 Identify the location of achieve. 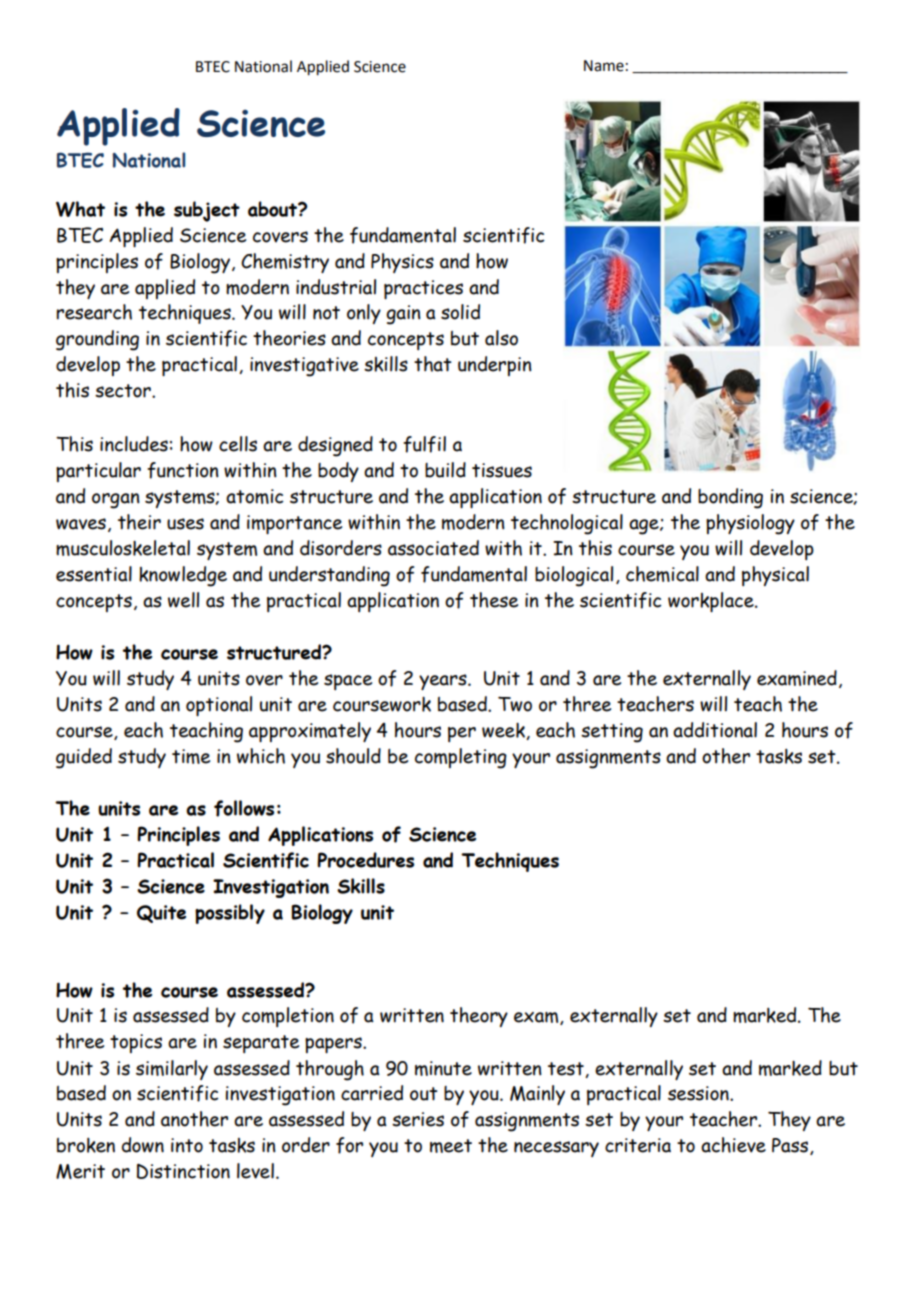
(733, 1145).
